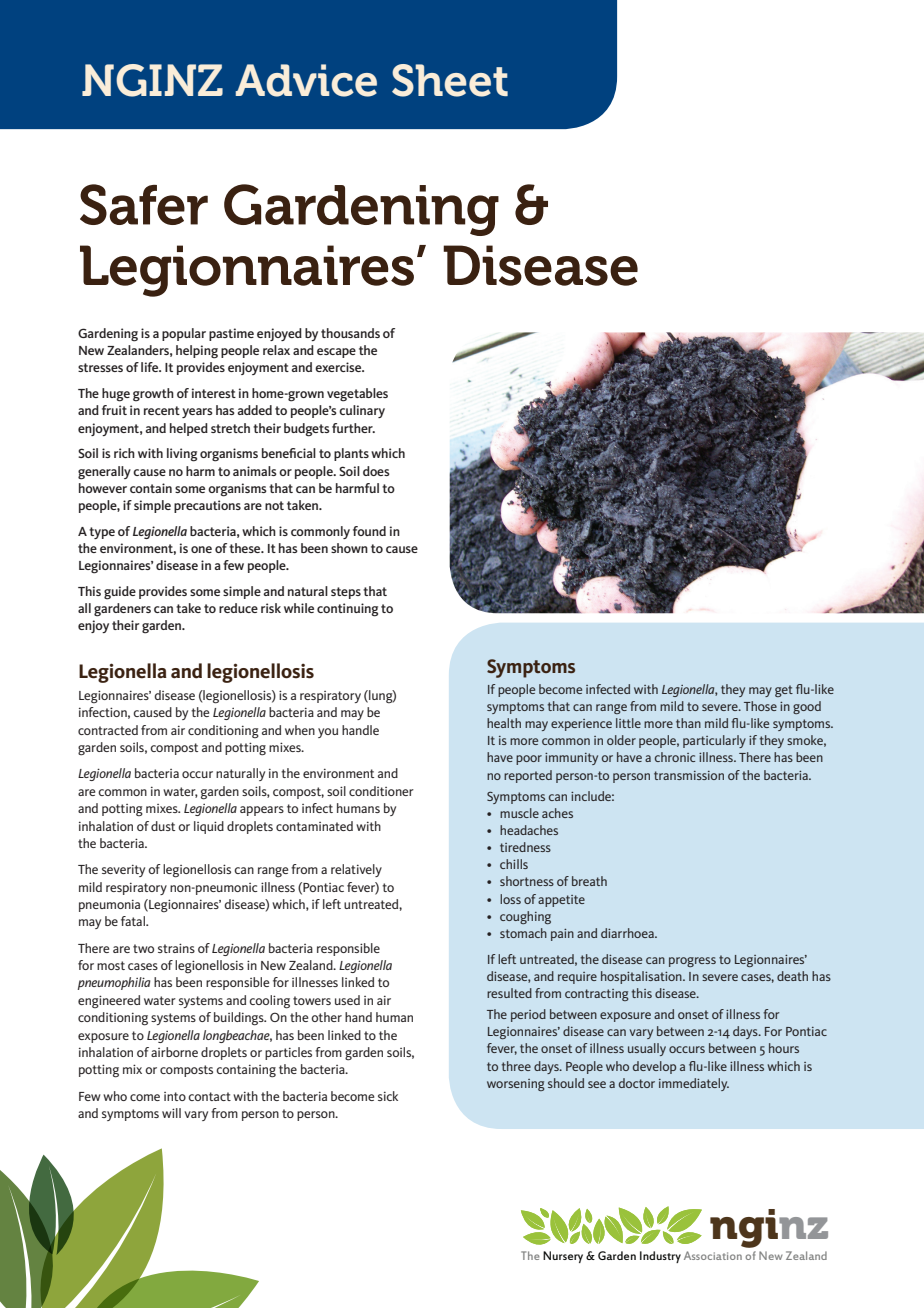 The image size is (924, 1308). Describe the element at coordinates (171, 1113) in the page. I see `will` at that location.
